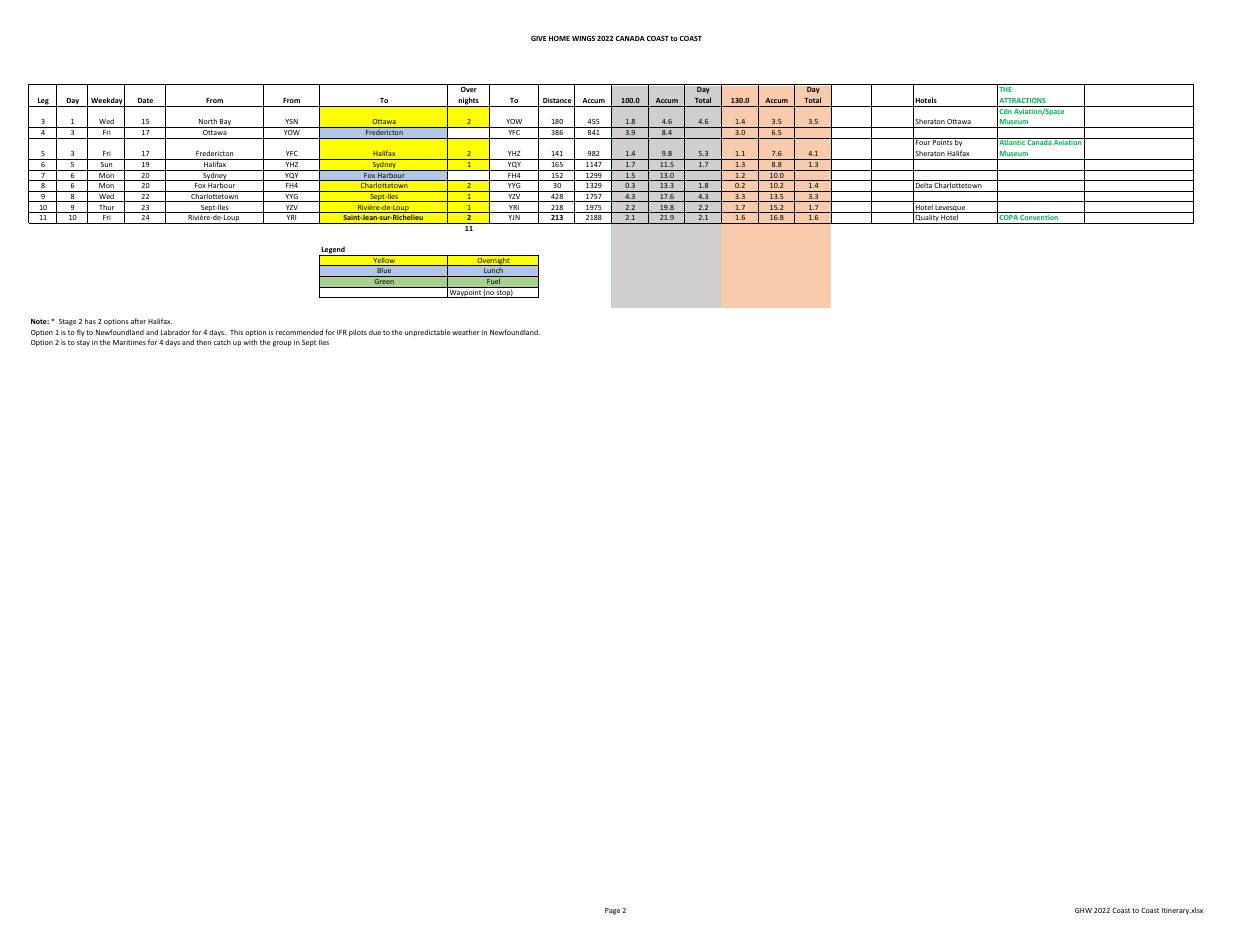 Image resolution: width=1233 pixels, height=952 pixels. I want to click on weather, so click(466, 332).
